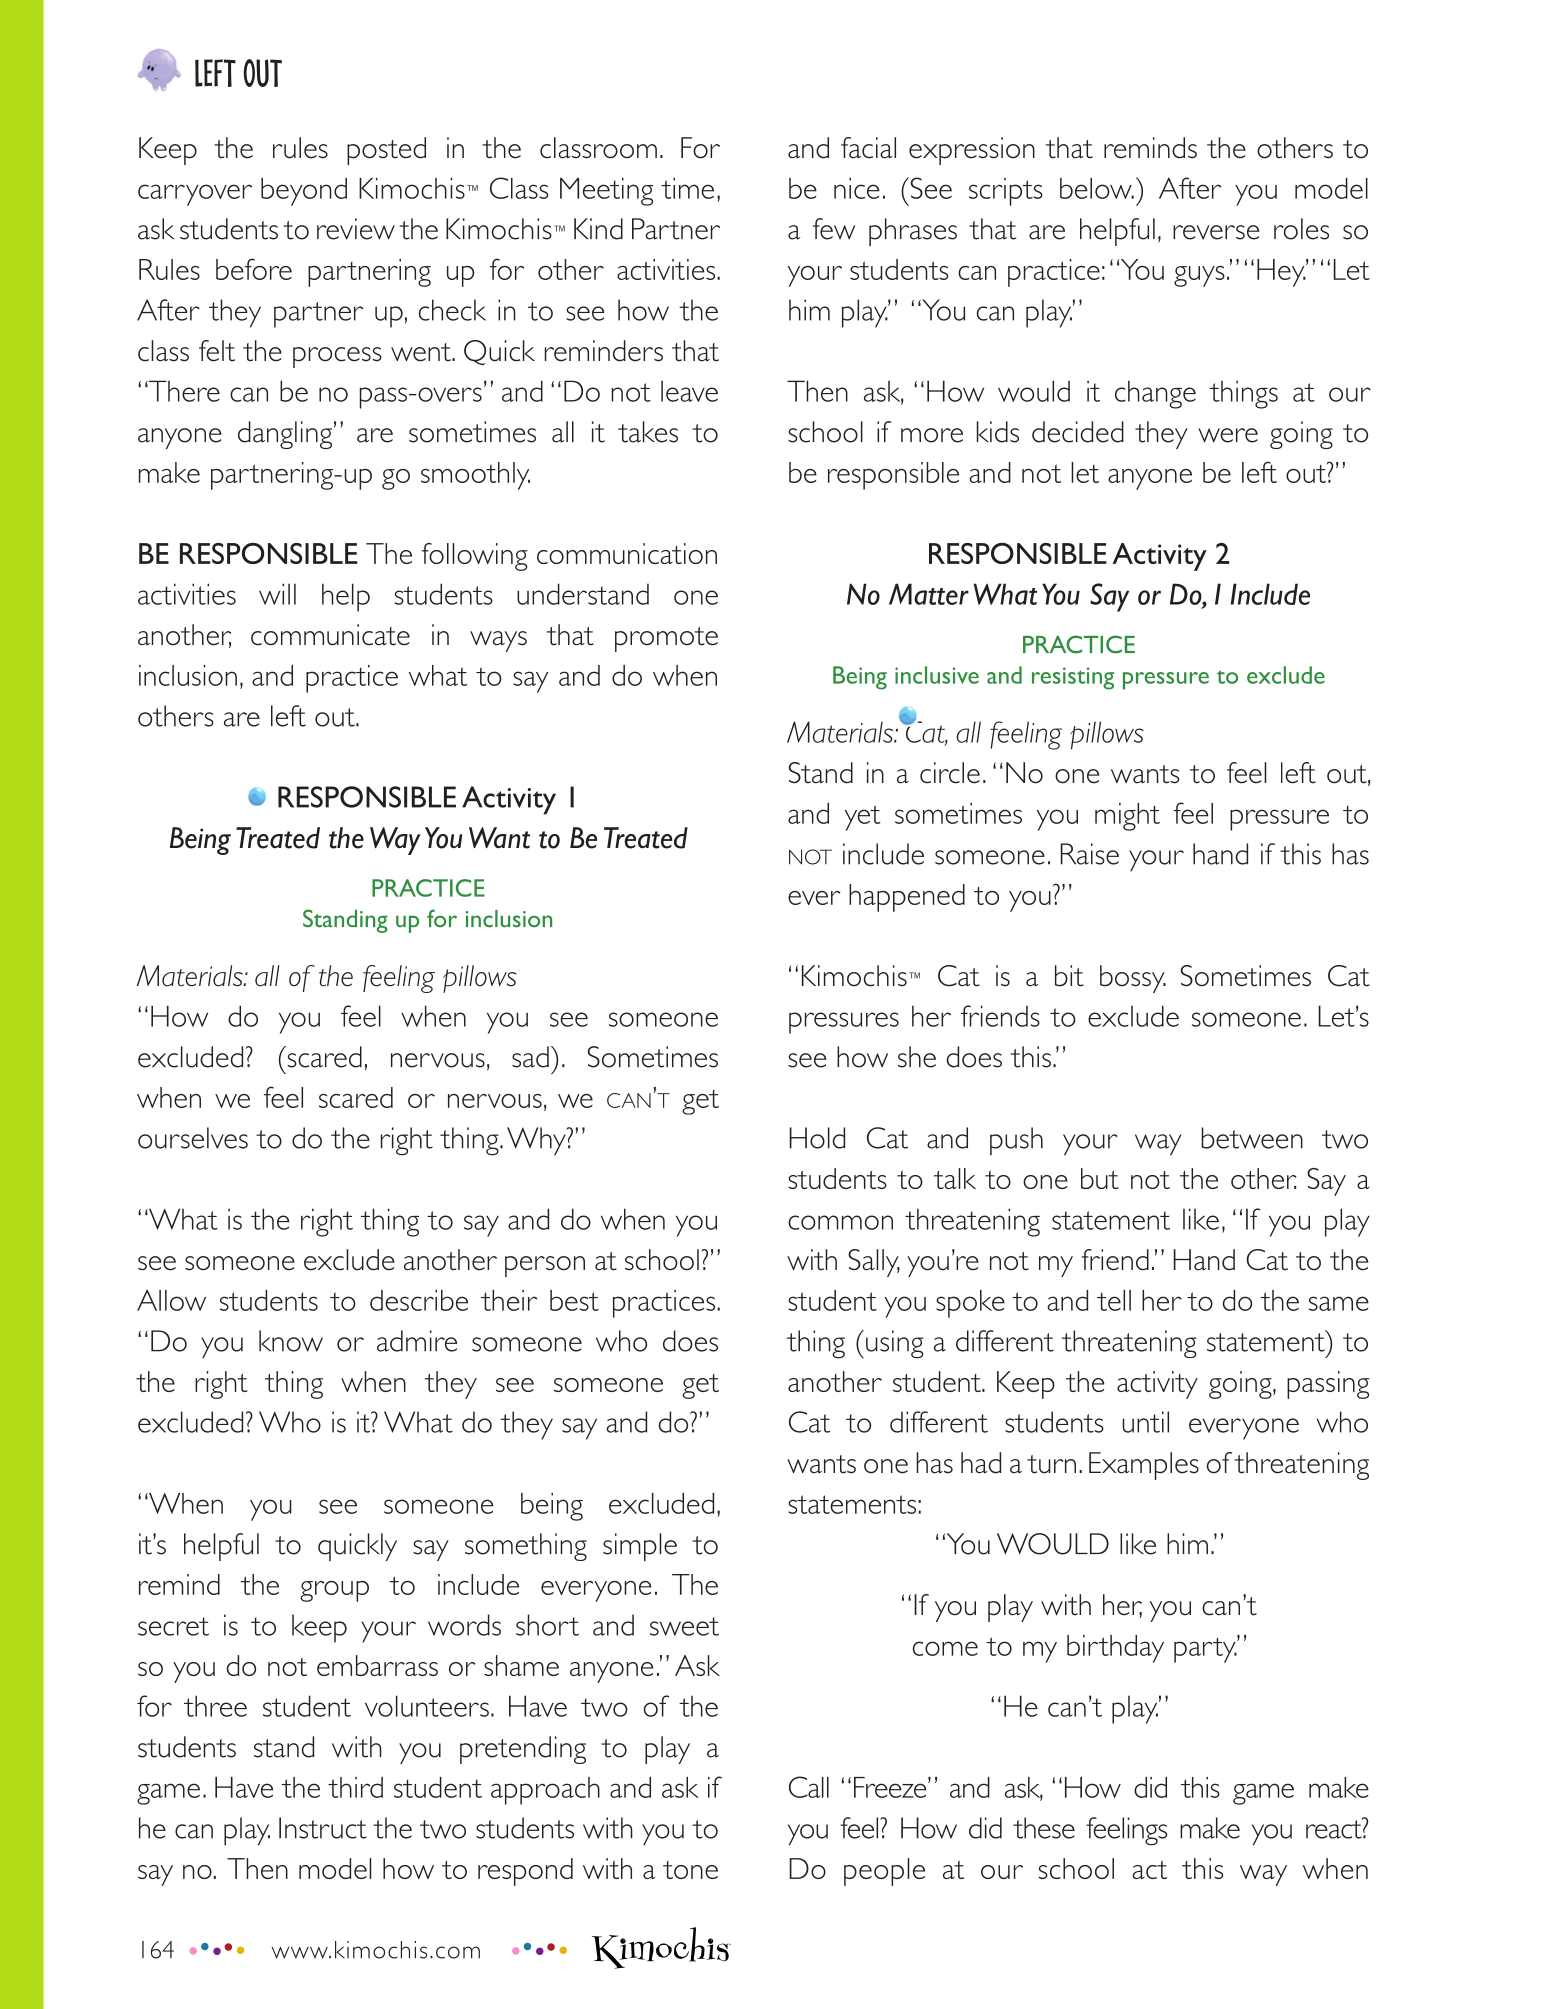  What do you see at coordinates (304, 192) in the screenshot?
I see `beyond` at bounding box center [304, 192].
